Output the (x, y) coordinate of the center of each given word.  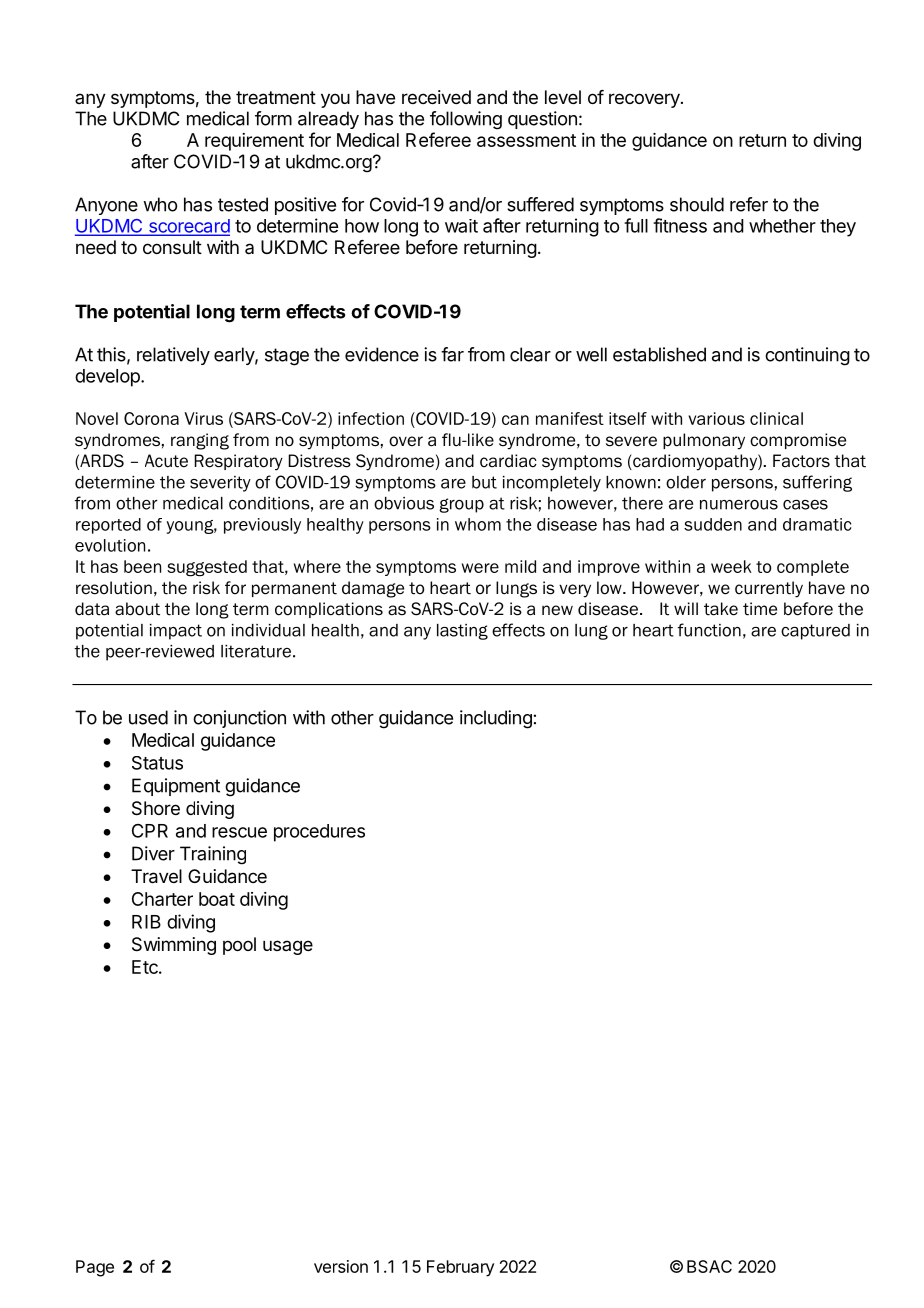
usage (288, 947)
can (515, 420)
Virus (203, 418)
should (697, 204)
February (460, 1268)
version (341, 1266)
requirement (254, 142)
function (709, 630)
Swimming (174, 946)
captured (815, 632)
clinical (776, 418)
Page (95, 1268)
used (148, 717)
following (466, 120)
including (496, 719)
